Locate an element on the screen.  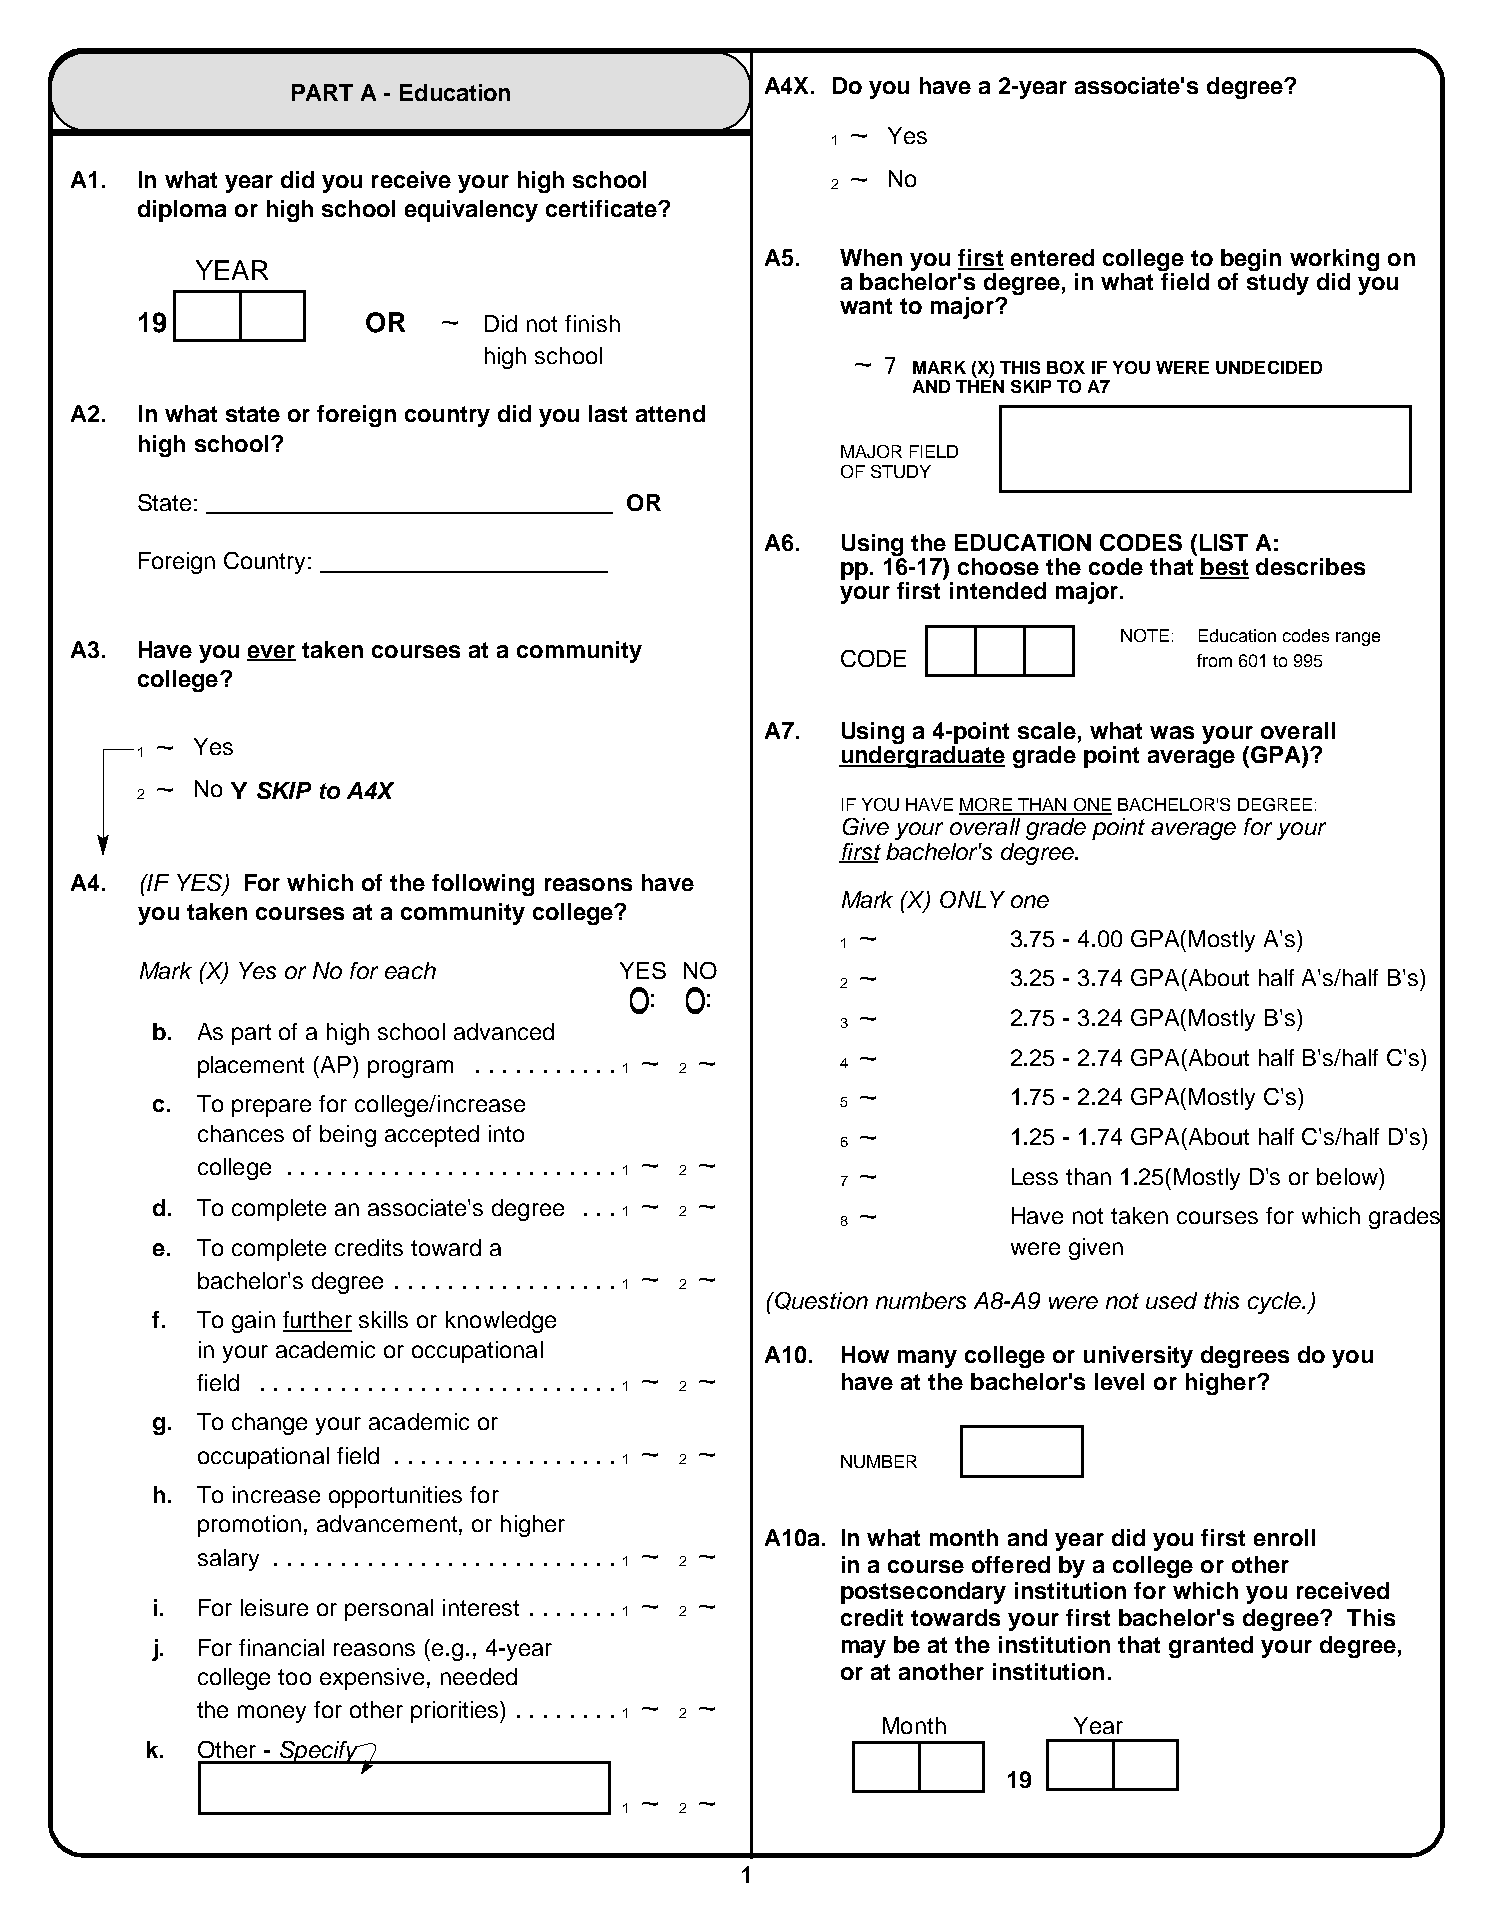
granted is located at coordinates (1211, 1647).
